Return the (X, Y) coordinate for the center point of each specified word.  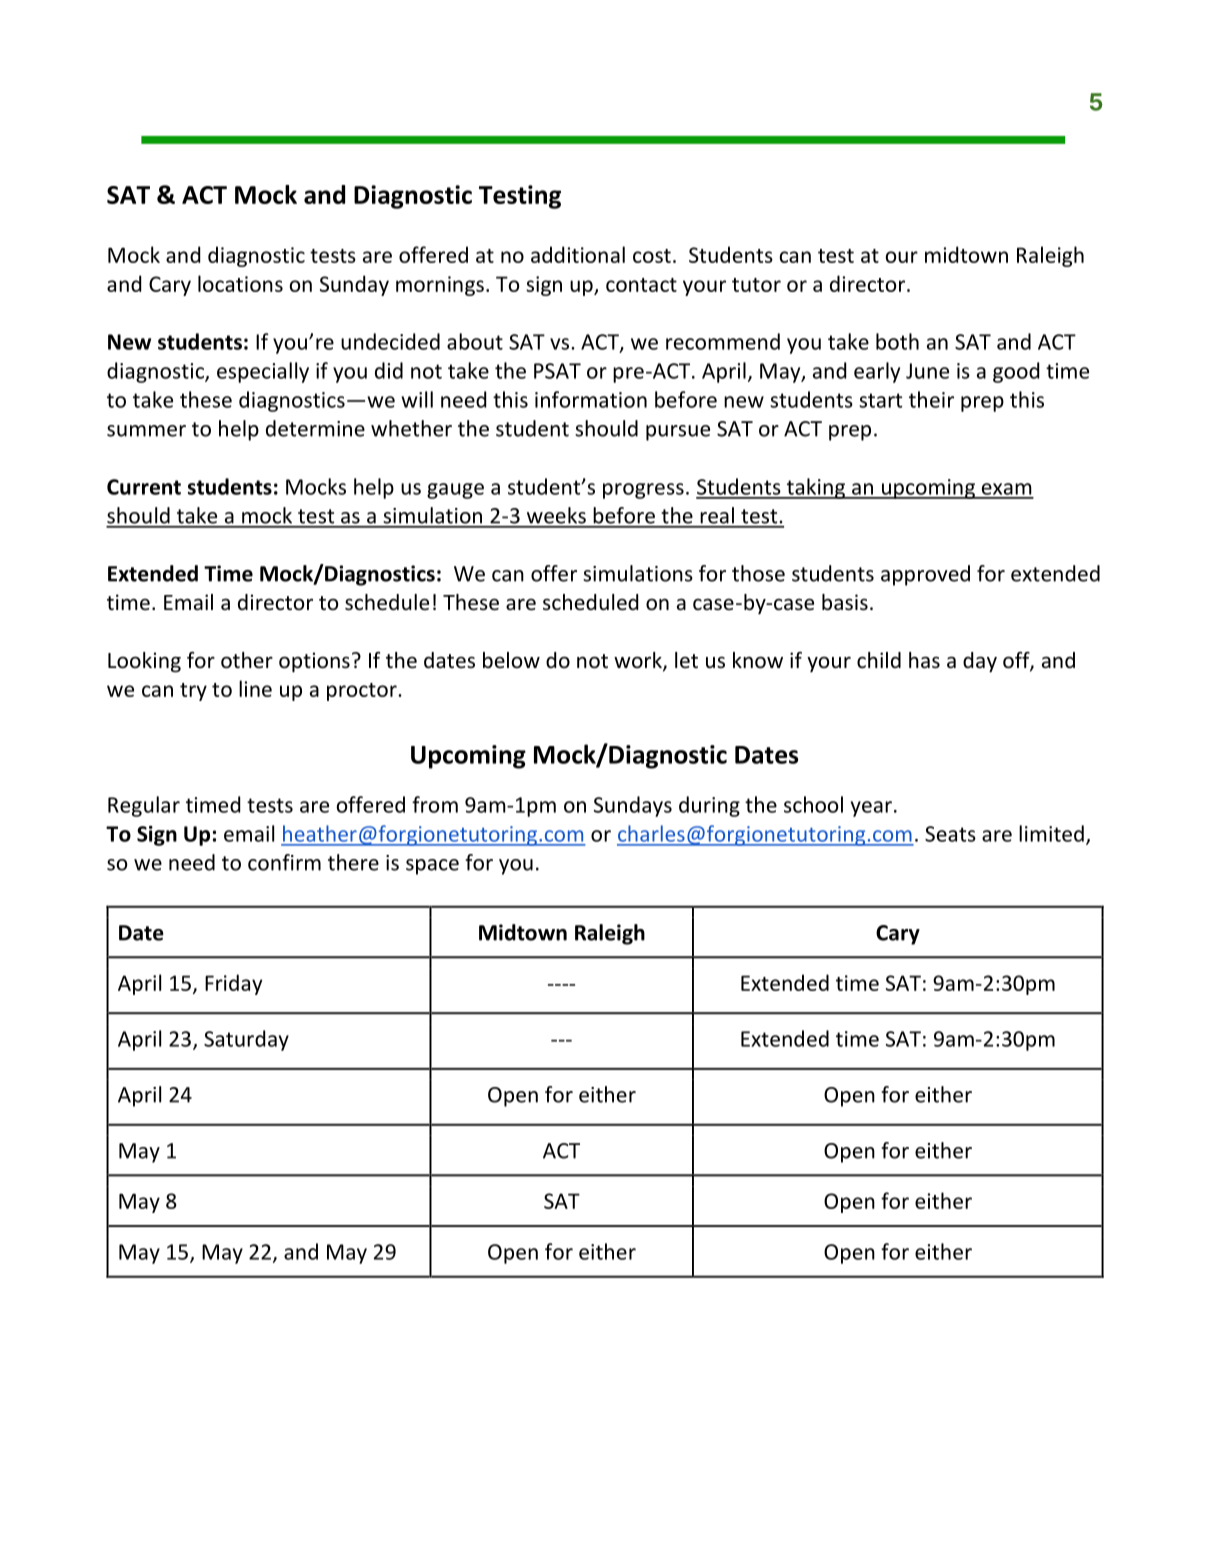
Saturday (246, 1040)
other (247, 660)
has (924, 660)
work (639, 661)
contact (641, 285)
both (897, 341)
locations (240, 283)
